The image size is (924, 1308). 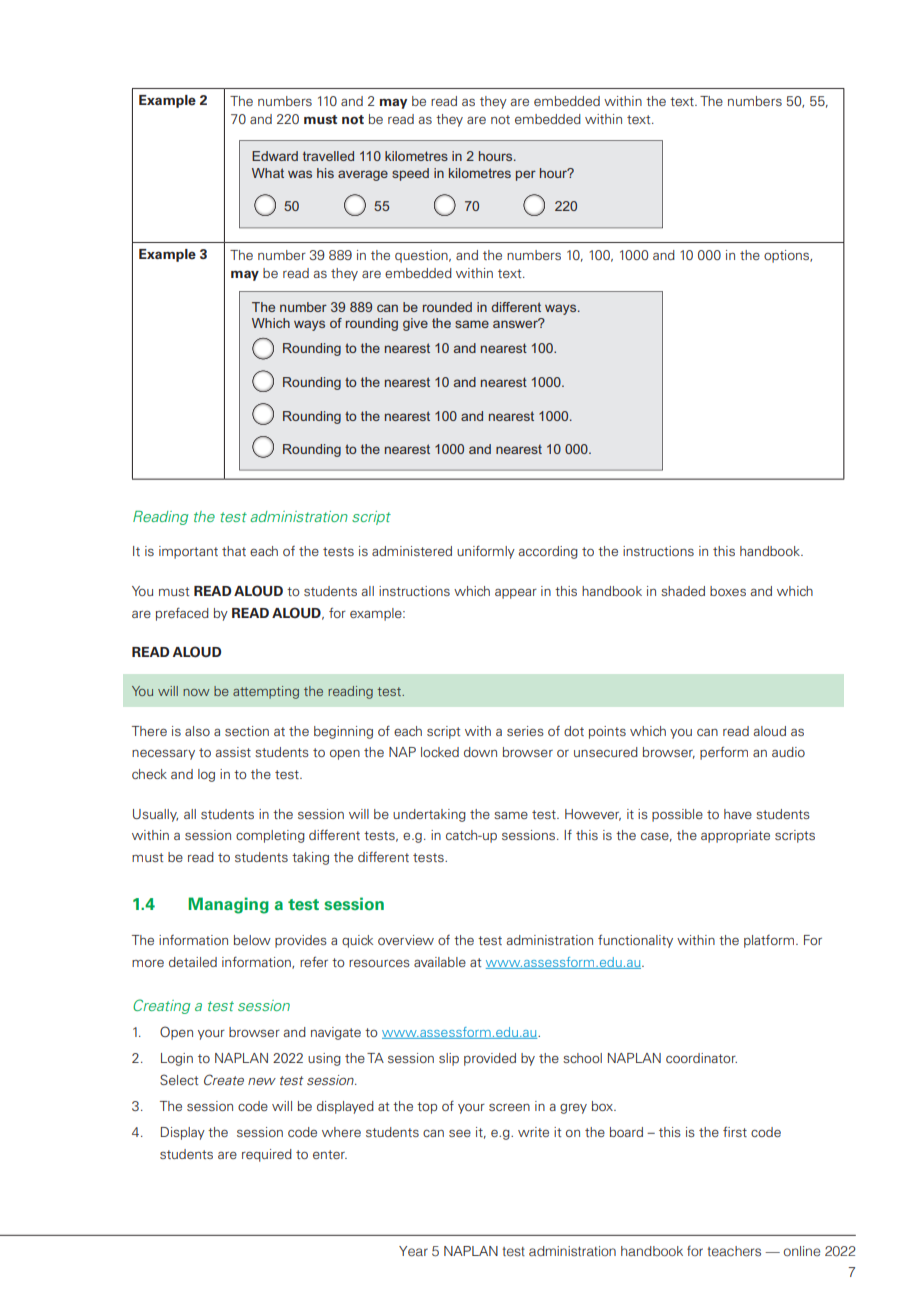 I want to click on down, so click(x=480, y=752).
